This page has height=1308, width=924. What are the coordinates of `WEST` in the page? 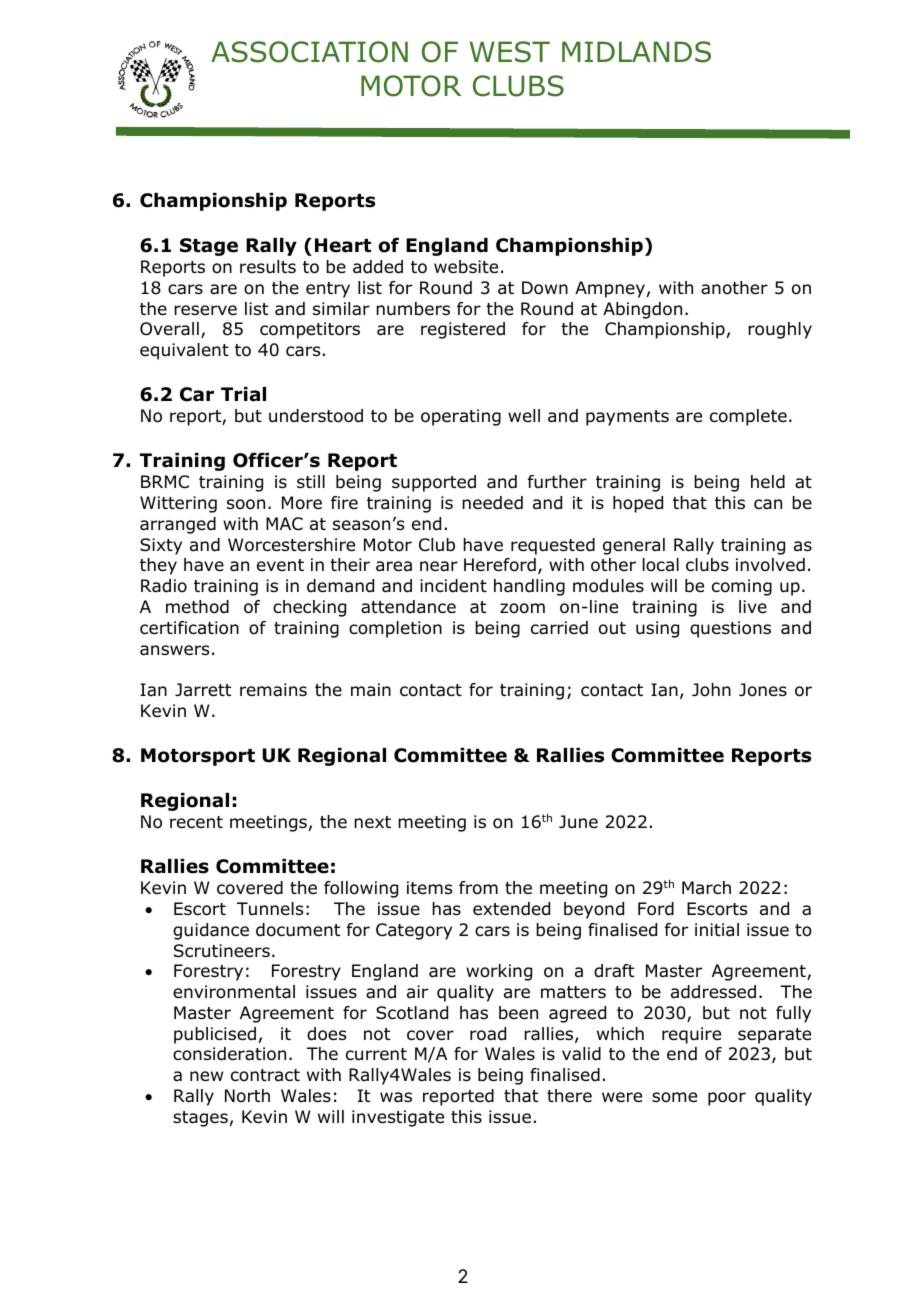 It's located at (509, 52).
